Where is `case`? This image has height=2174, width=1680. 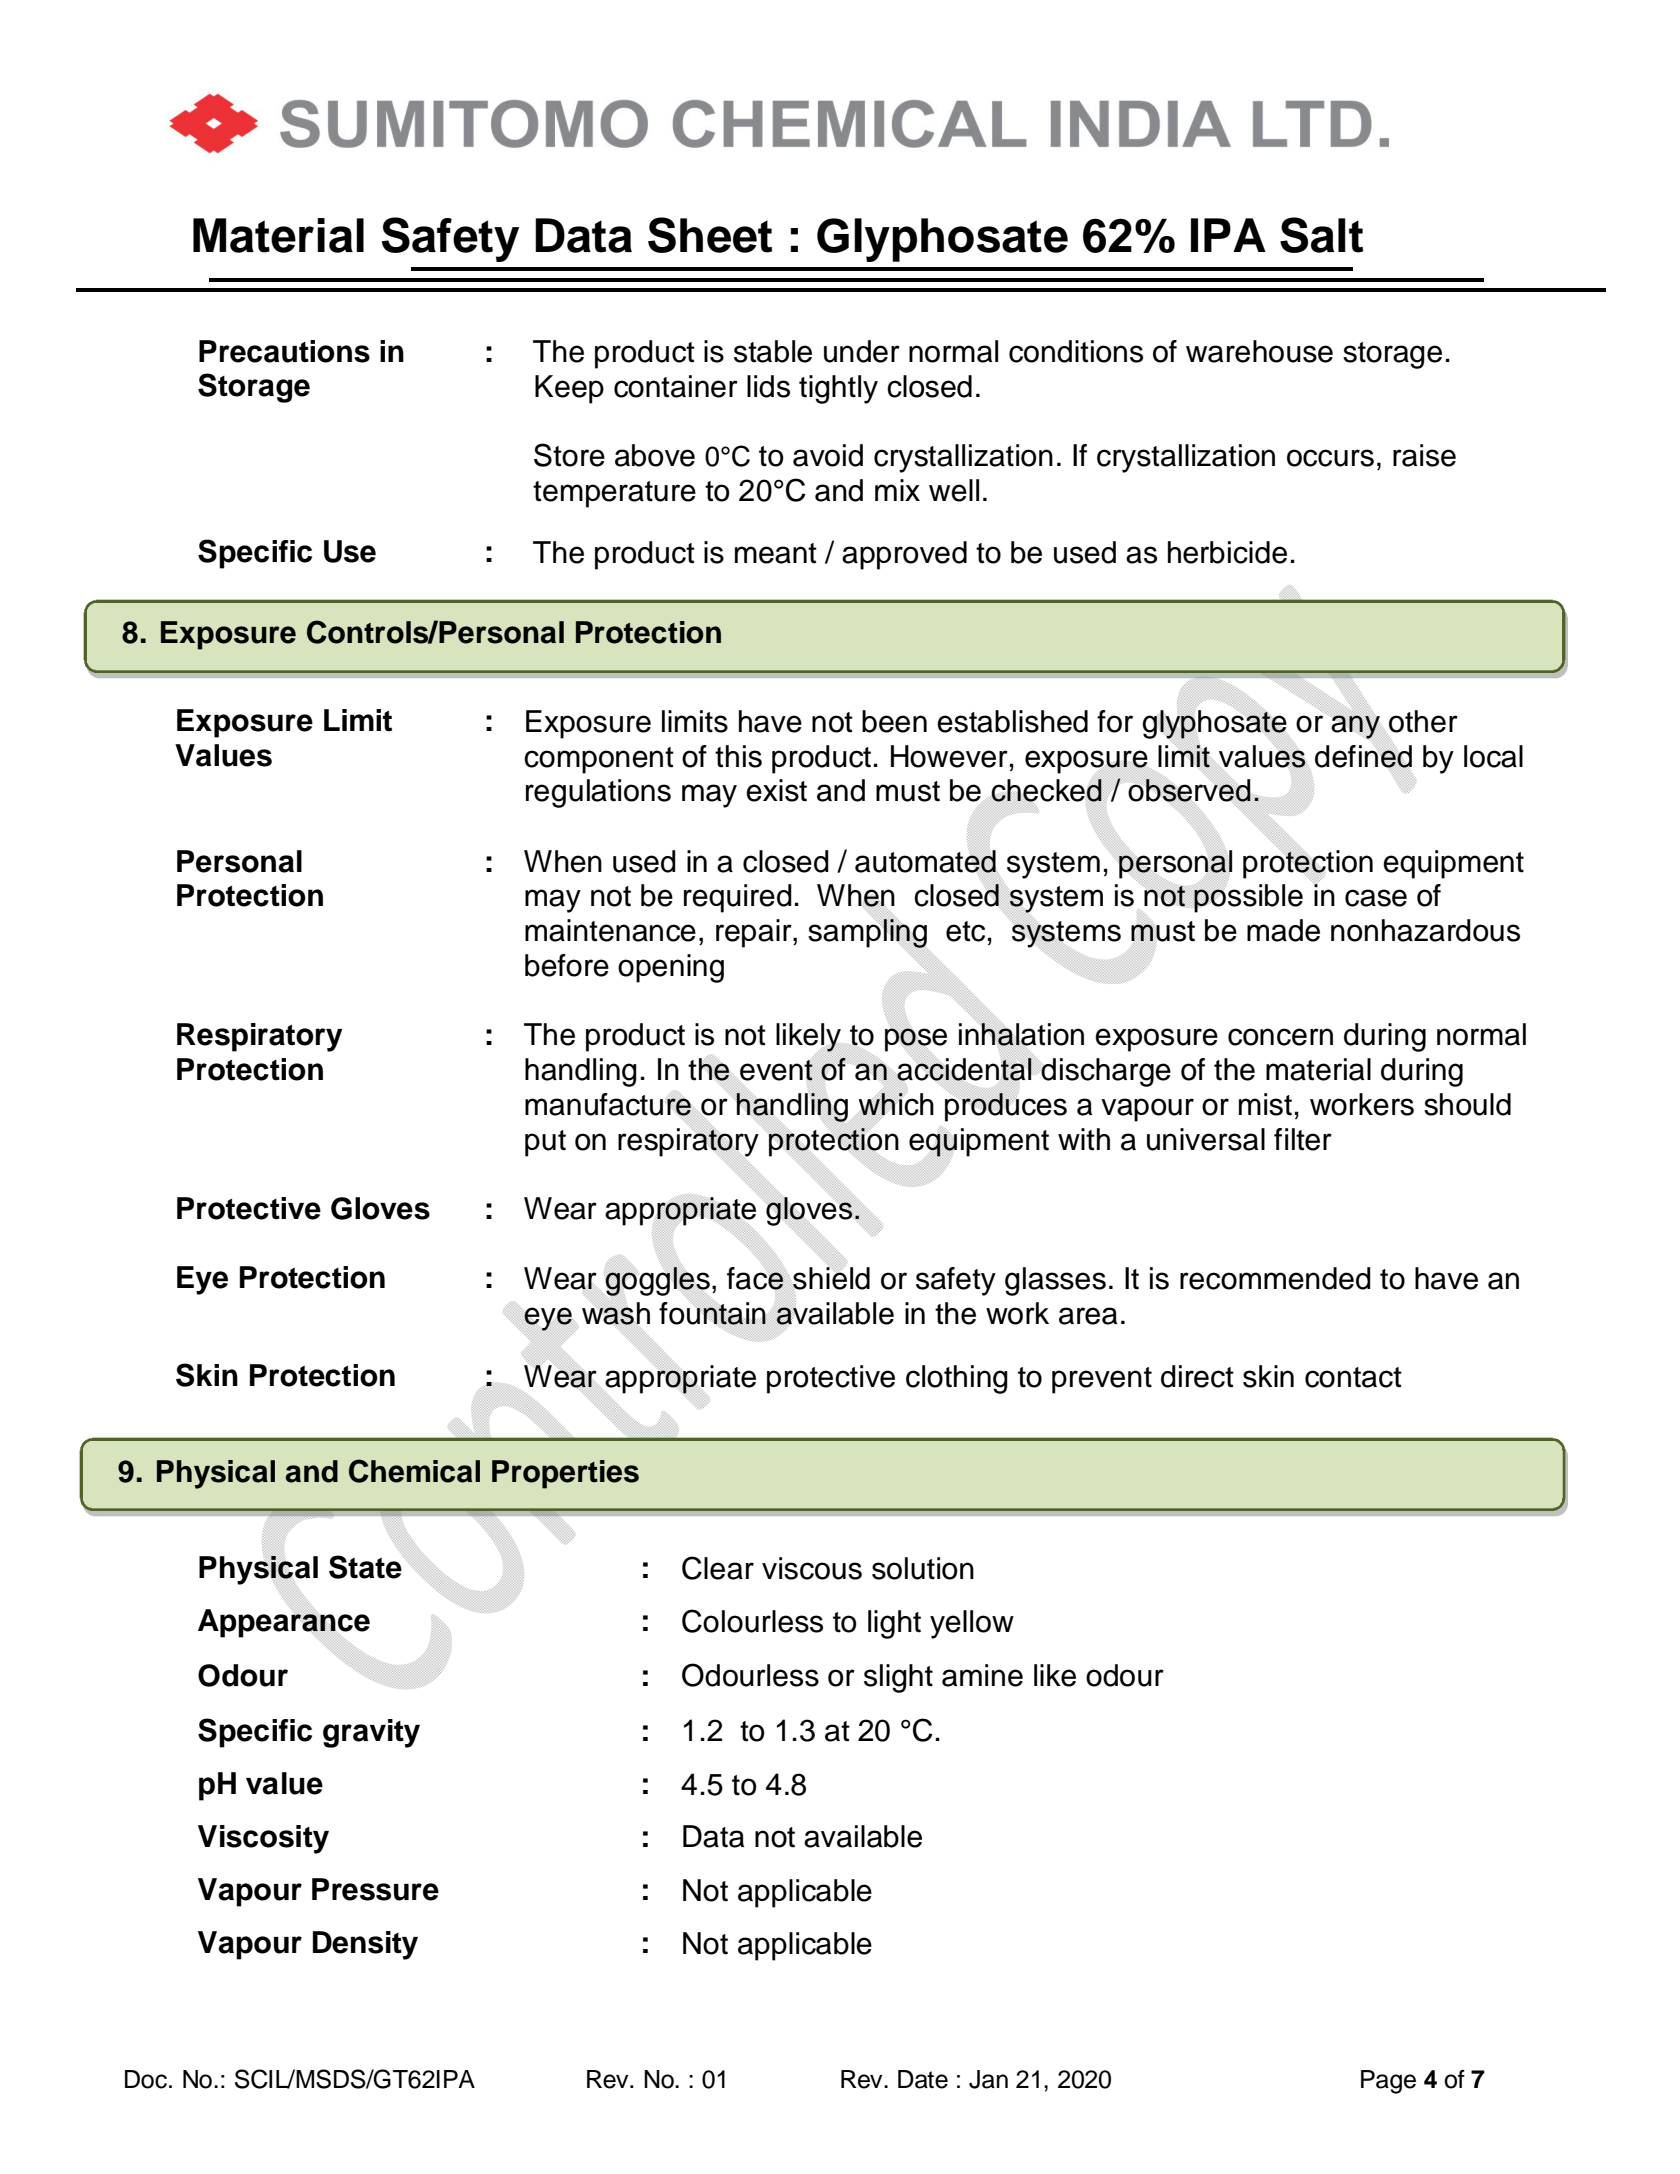 case is located at coordinates (1376, 898).
